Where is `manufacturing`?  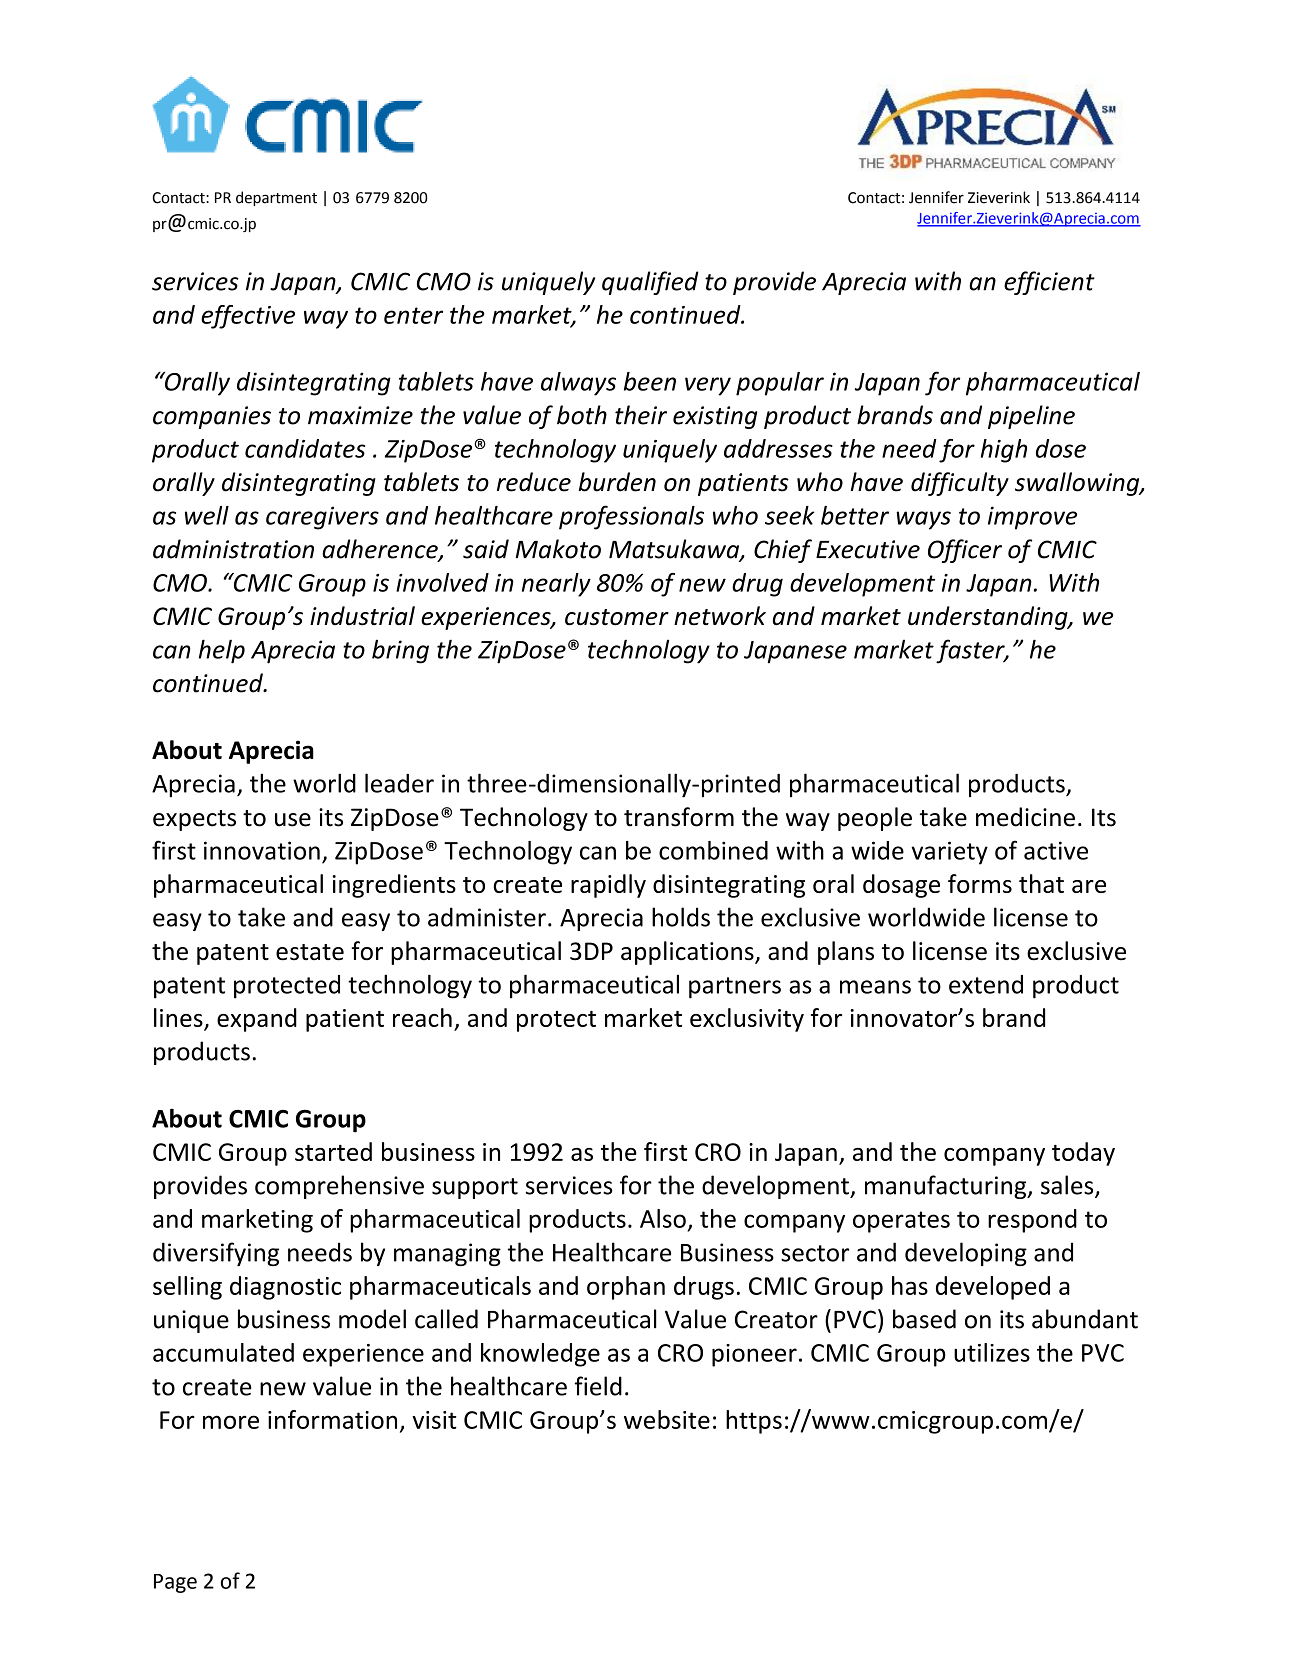
manufacturing is located at coordinates (947, 1187).
